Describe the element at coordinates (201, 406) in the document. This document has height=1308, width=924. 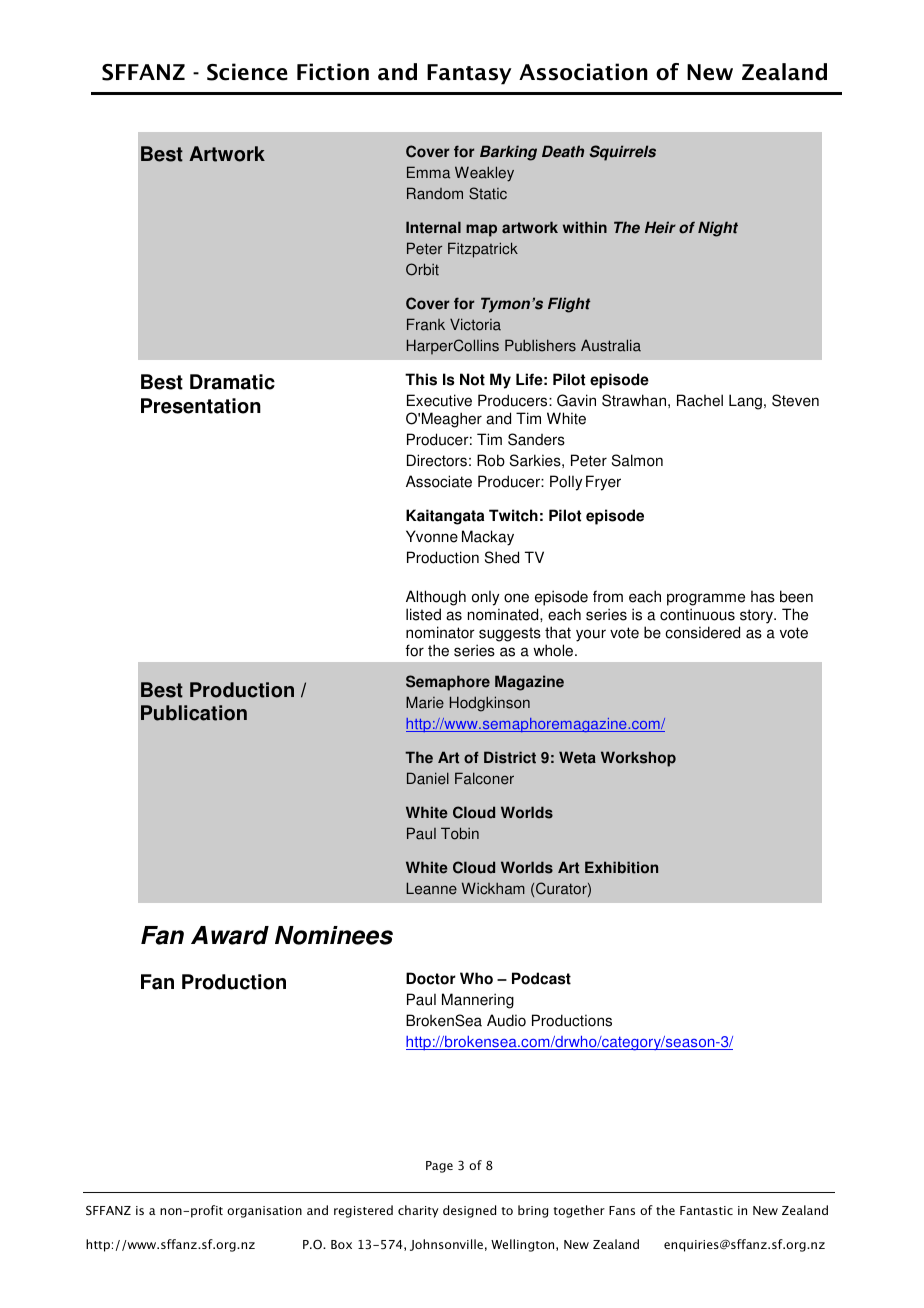
I see `Presentation` at that location.
